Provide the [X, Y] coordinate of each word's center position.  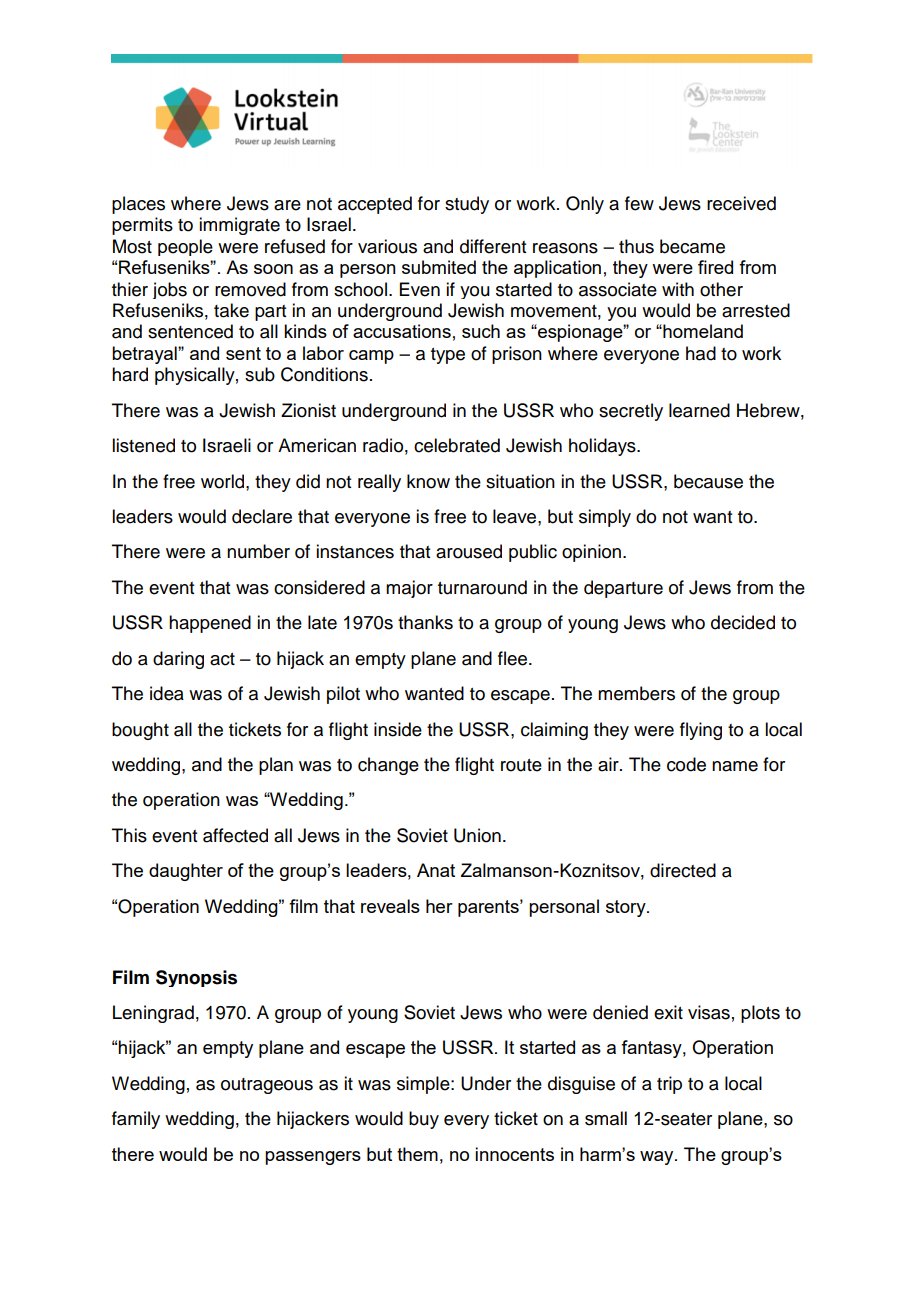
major [409, 589]
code [686, 764]
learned [699, 410]
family [136, 1120]
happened [210, 624]
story [627, 908]
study [467, 205]
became [692, 246]
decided [743, 622]
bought [140, 731]
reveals [390, 906]
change [388, 766]
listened [143, 445]
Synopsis [196, 978]
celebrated [457, 445]
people [185, 247]
